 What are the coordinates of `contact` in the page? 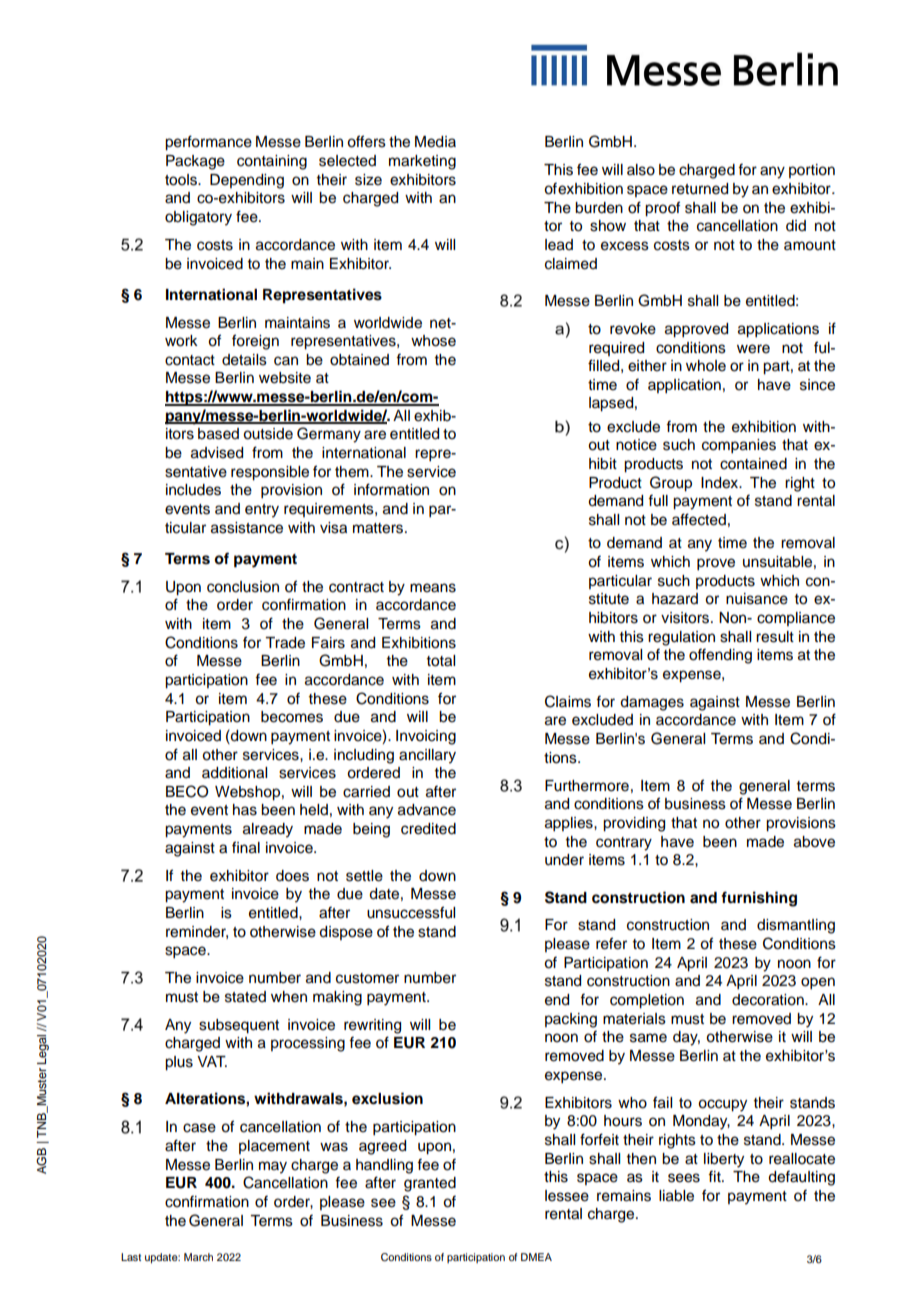 It's located at (190, 360).
